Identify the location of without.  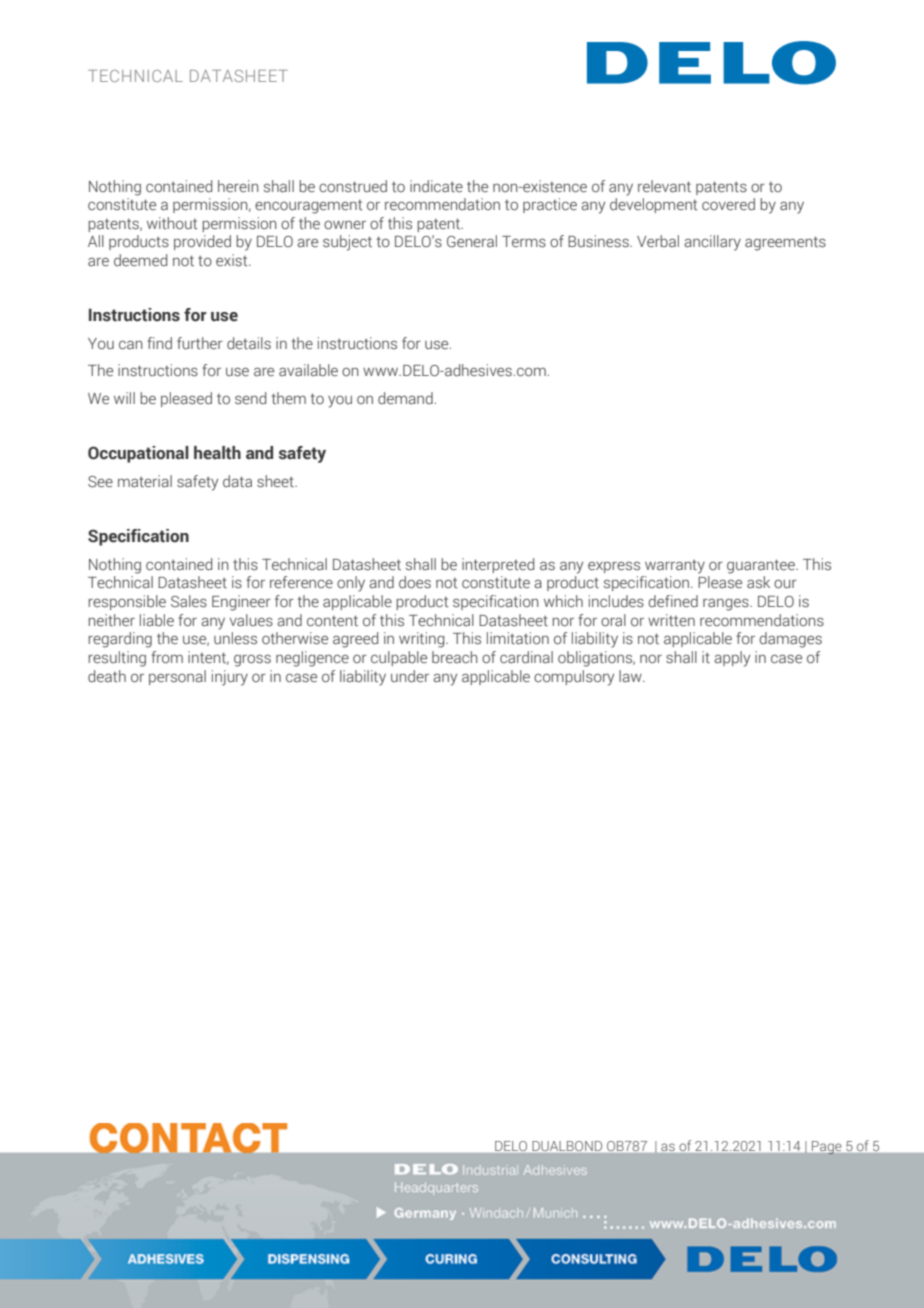
(172, 223).
